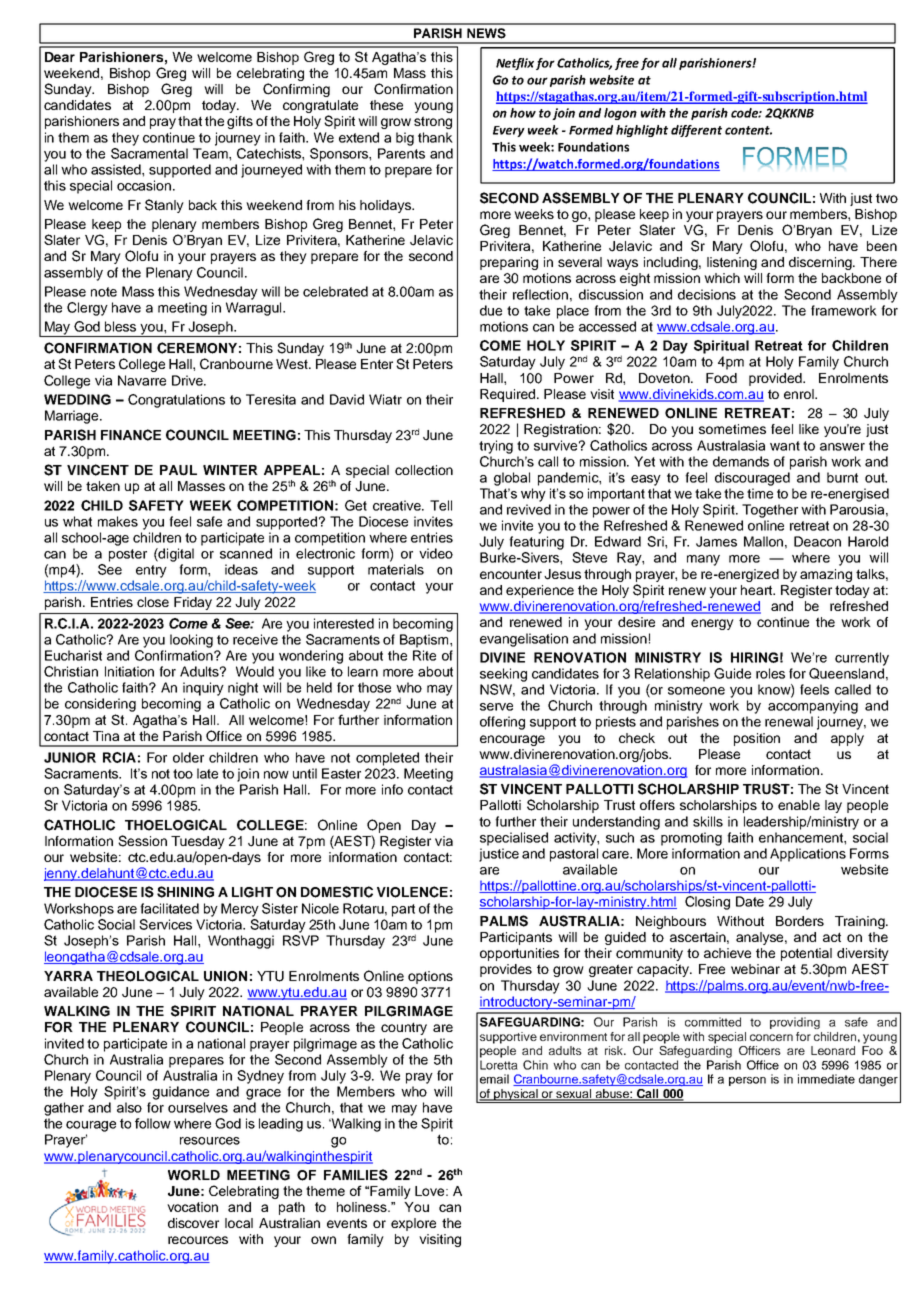 The image size is (924, 1308). I want to click on HIRING, so click(754, 657).
